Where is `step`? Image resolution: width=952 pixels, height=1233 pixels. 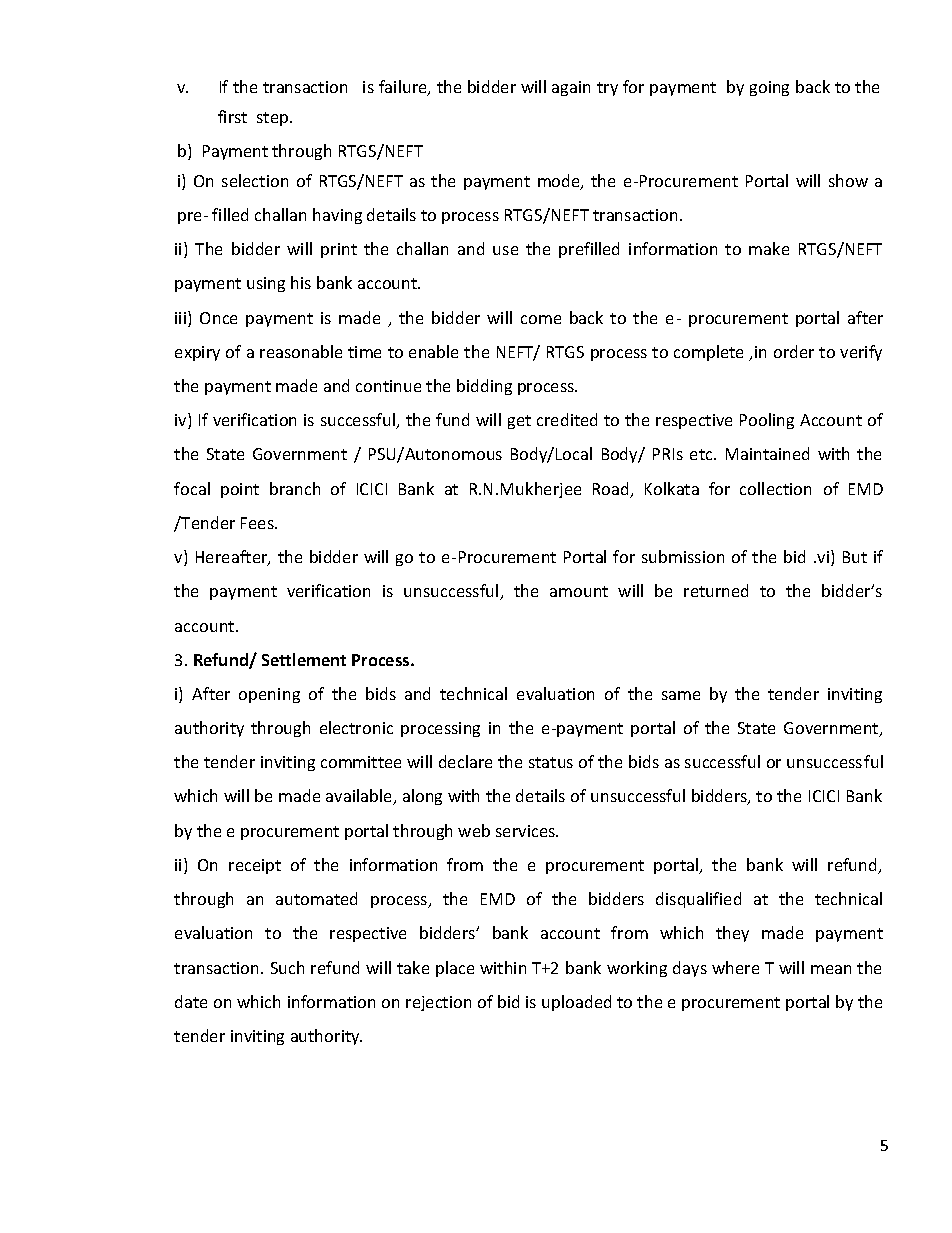 step is located at coordinates (274, 119).
